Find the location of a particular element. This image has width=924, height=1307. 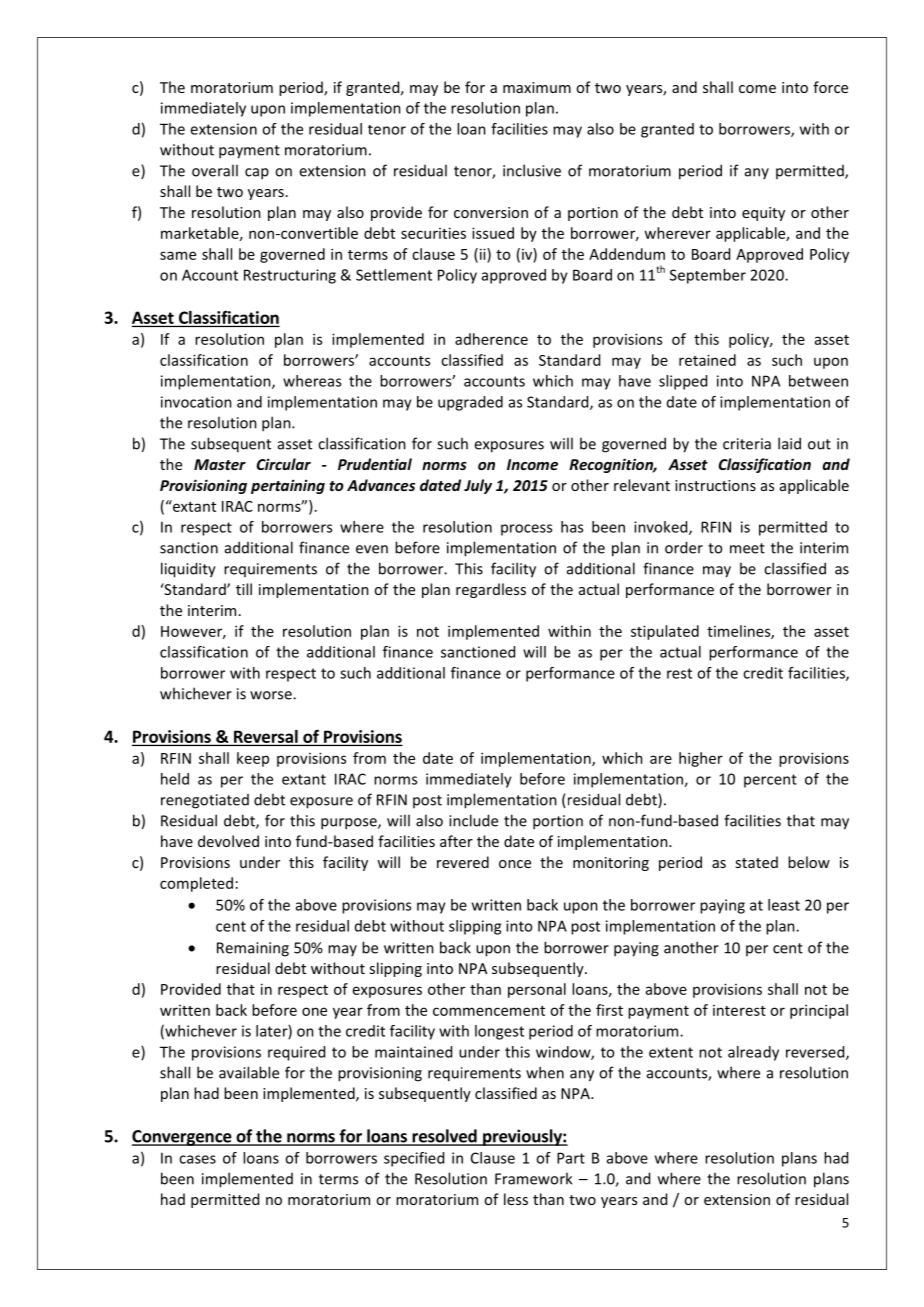

stipulated is located at coordinates (665, 632).
